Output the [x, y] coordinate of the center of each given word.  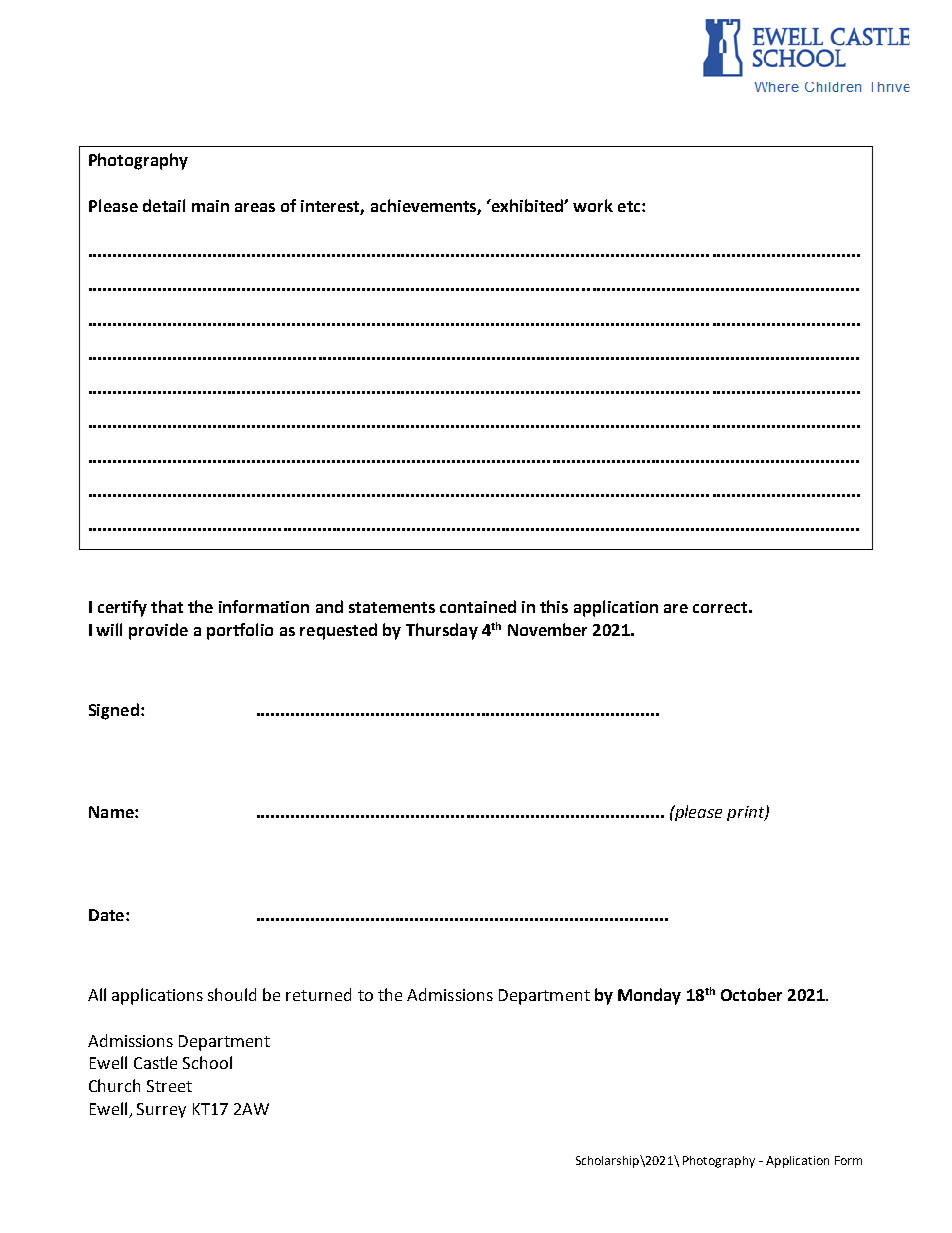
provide [158, 631]
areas [255, 207]
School [207, 1062]
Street [169, 1086]
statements [392, 607]
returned [318, 994]
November [547, 629]
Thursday [442, 631]
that [167, 606]
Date [108, 915]
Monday [649, 996]
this [554, 606]
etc [630, 206]
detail [164, 205]
